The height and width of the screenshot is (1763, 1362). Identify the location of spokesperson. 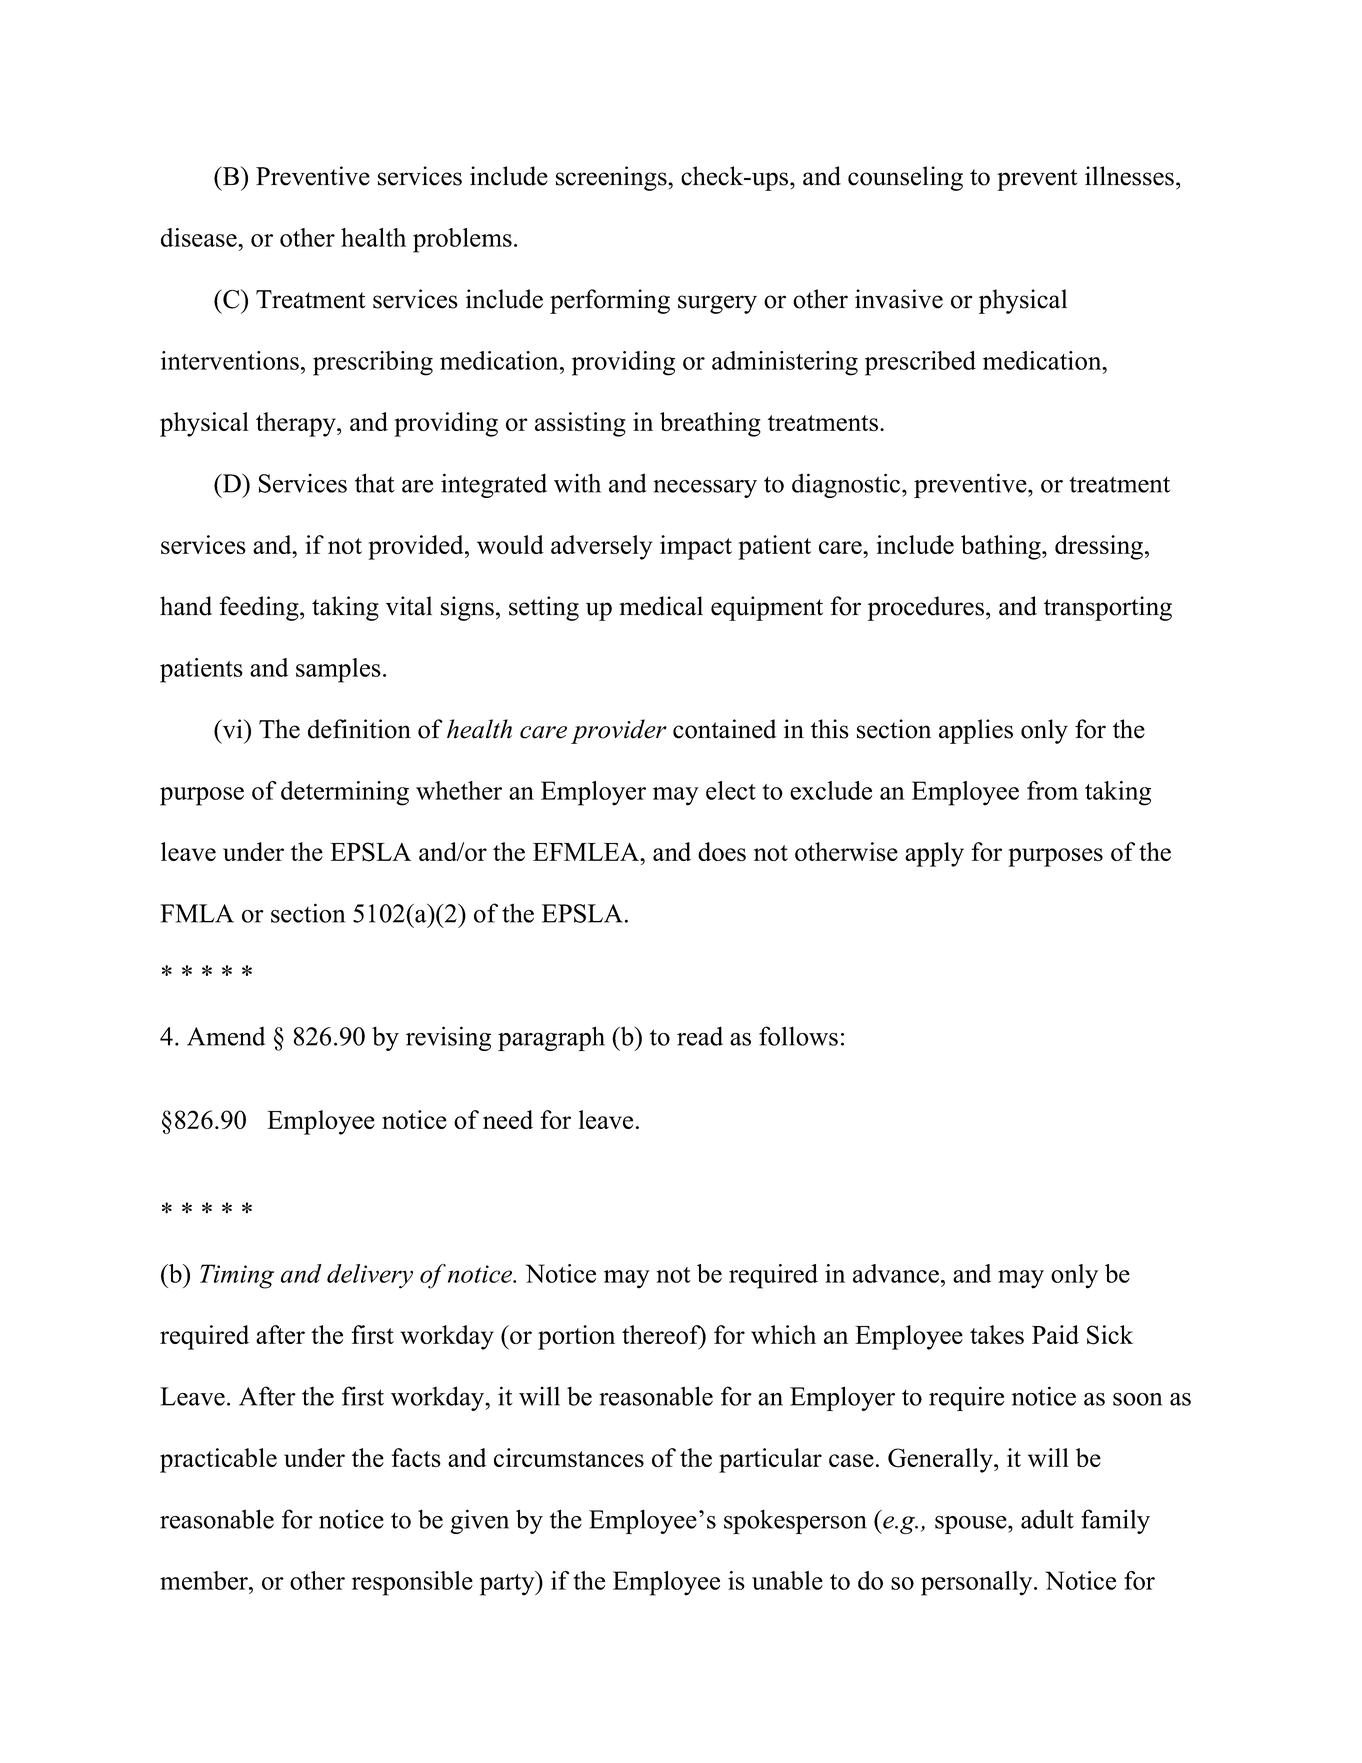
(795, 1521).
